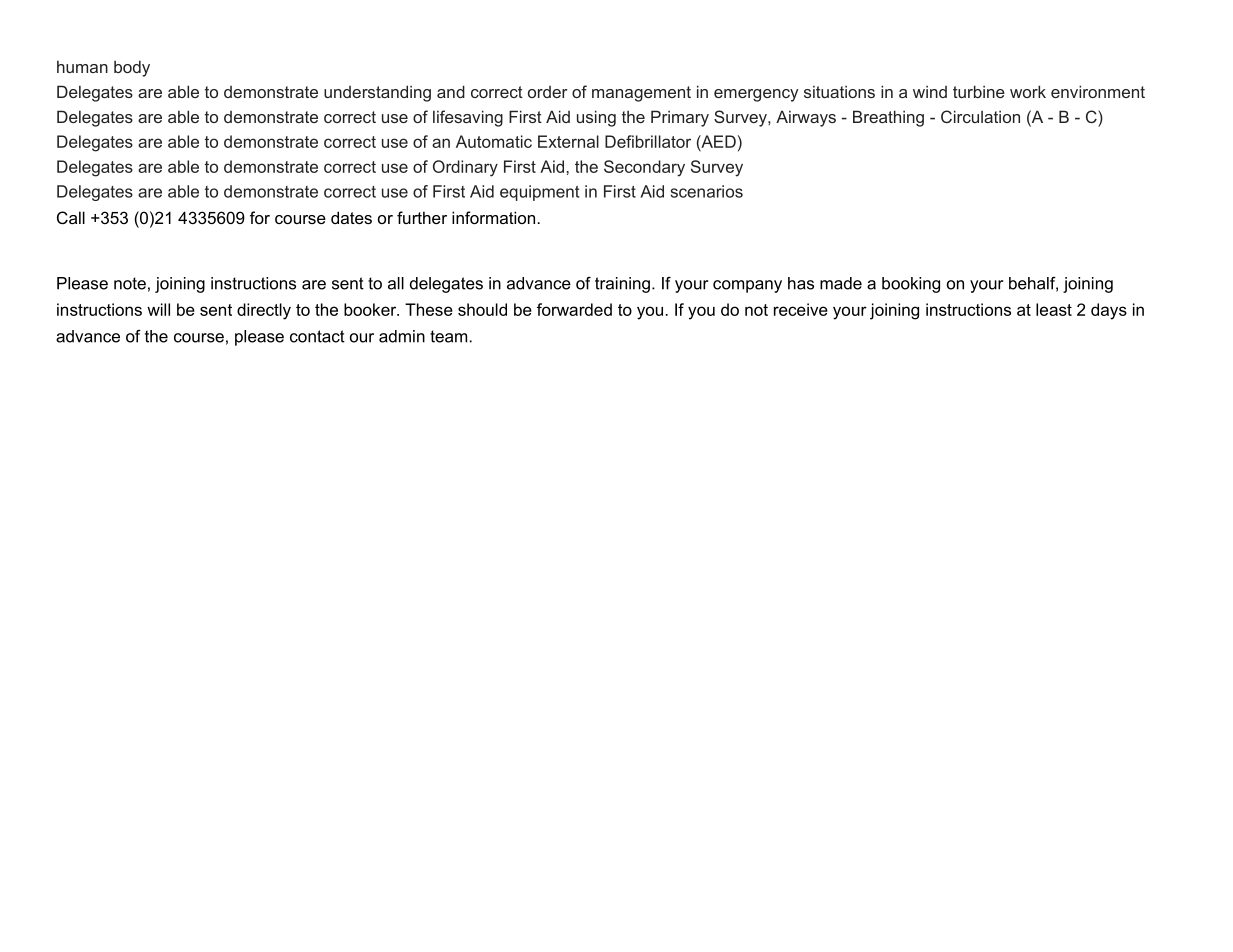 The height and width of the screenshot is (952, 1233). What do you see at coordinates (574, 309) in the screenshot?
I see `forwarded` at bounding box center [574, 309].
